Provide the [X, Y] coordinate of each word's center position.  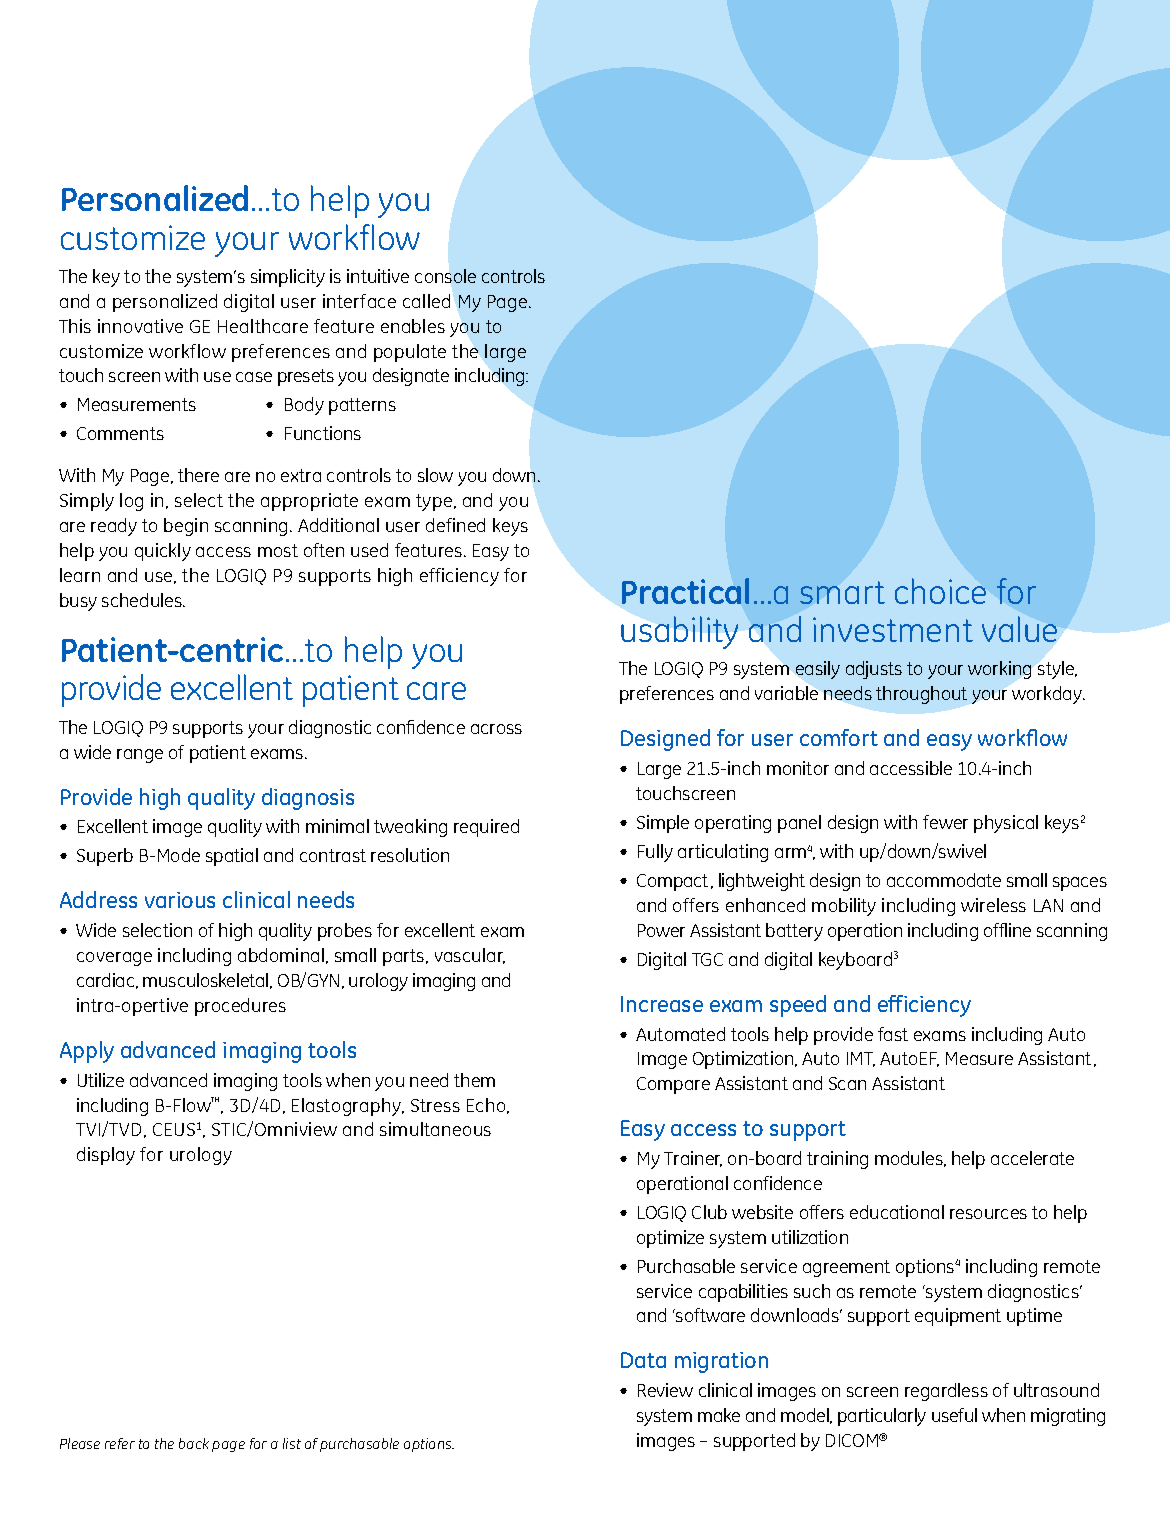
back [194, 1443]
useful [954, 1415]
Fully [655, 853]
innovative [140, 326]
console [445, 276]
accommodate [944, 880]
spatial [232, 857]
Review [665, 1390]
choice [940, 591]
